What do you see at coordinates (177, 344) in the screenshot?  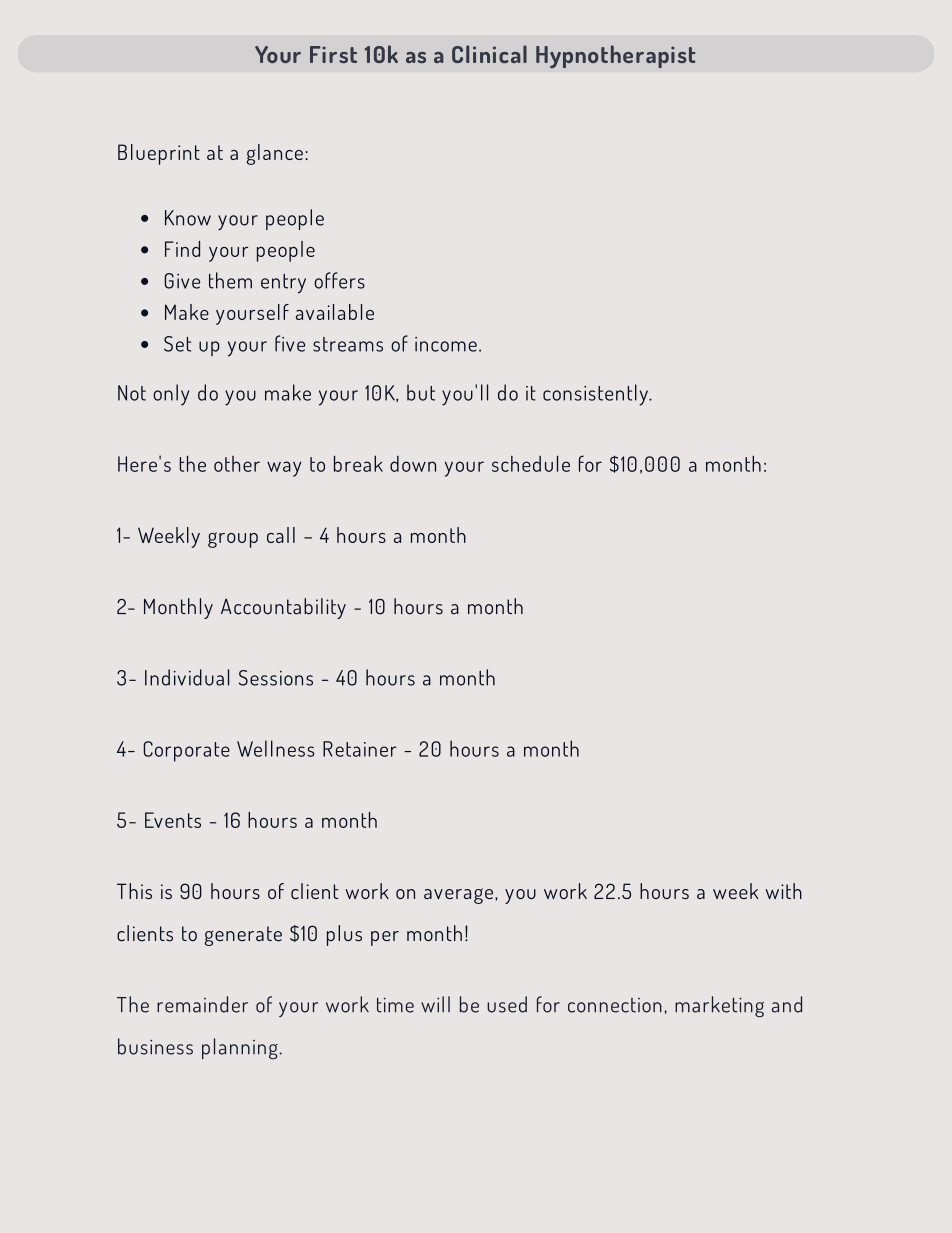 I see `Set` at bounding box center [177, 344].
